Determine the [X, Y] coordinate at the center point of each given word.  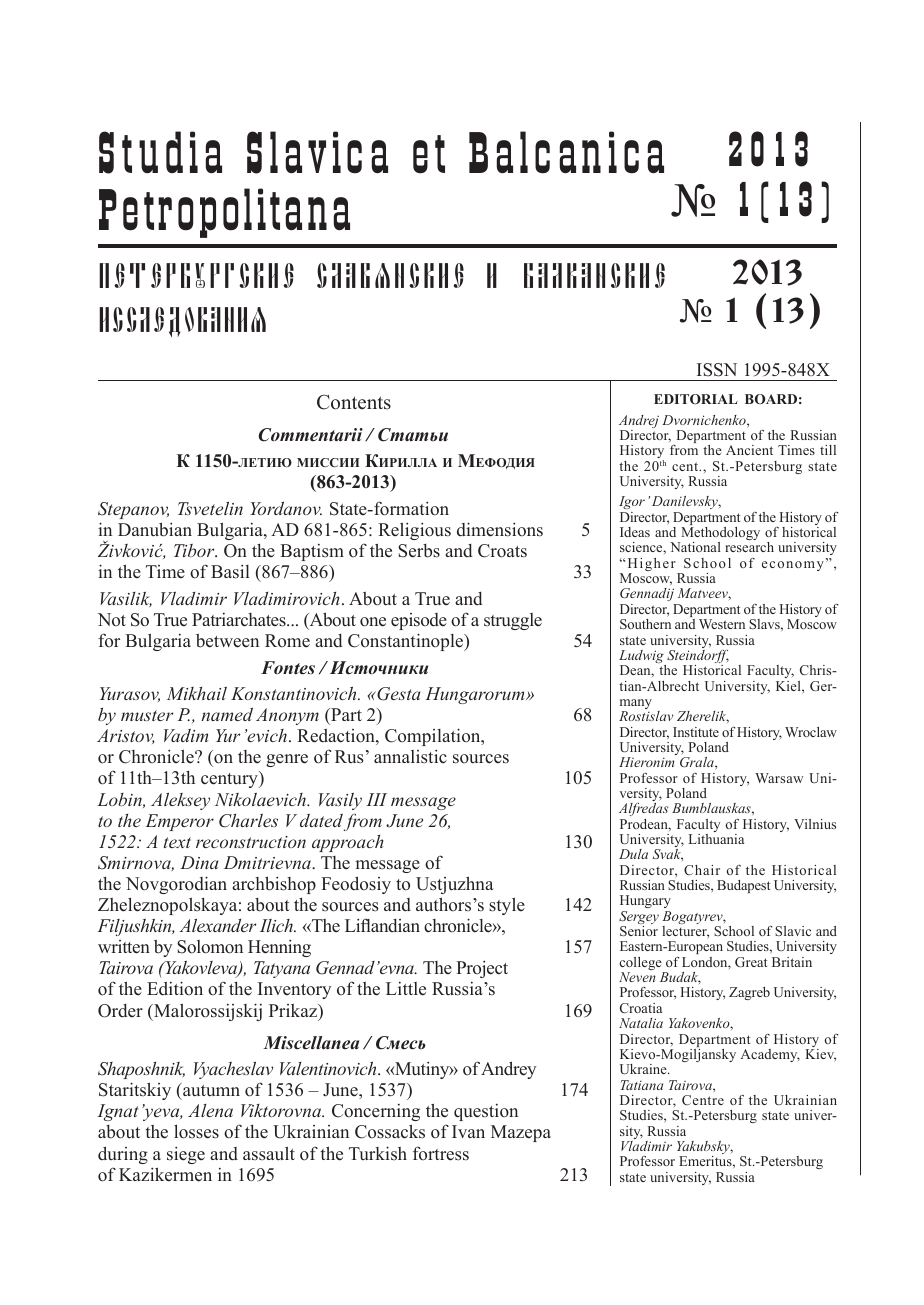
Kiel [789, 686]
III [376, 799]
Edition [175, 988]
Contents [354, 402]
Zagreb [749, 993]
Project [482, 969]
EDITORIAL [695, 399]
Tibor [195, 550]
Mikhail [197, 693]
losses [196, 1131]
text [177, 842]
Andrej [639, 423]
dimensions [500, 529]
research [749, 547]
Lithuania [716, 839]
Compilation [434, 737]
